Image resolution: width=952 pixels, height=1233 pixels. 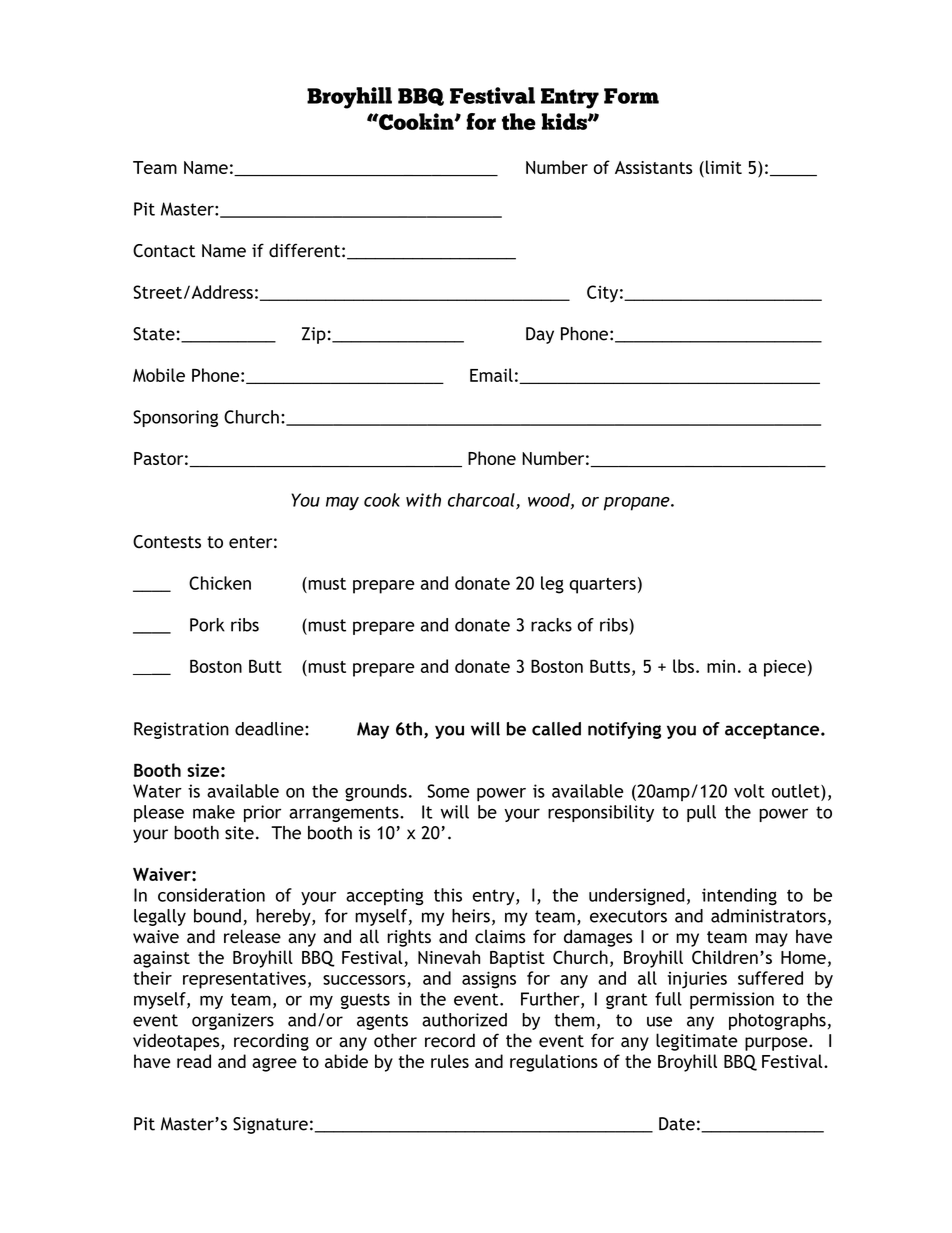 I want to click on organizers, so click(x=233, y=1021).
